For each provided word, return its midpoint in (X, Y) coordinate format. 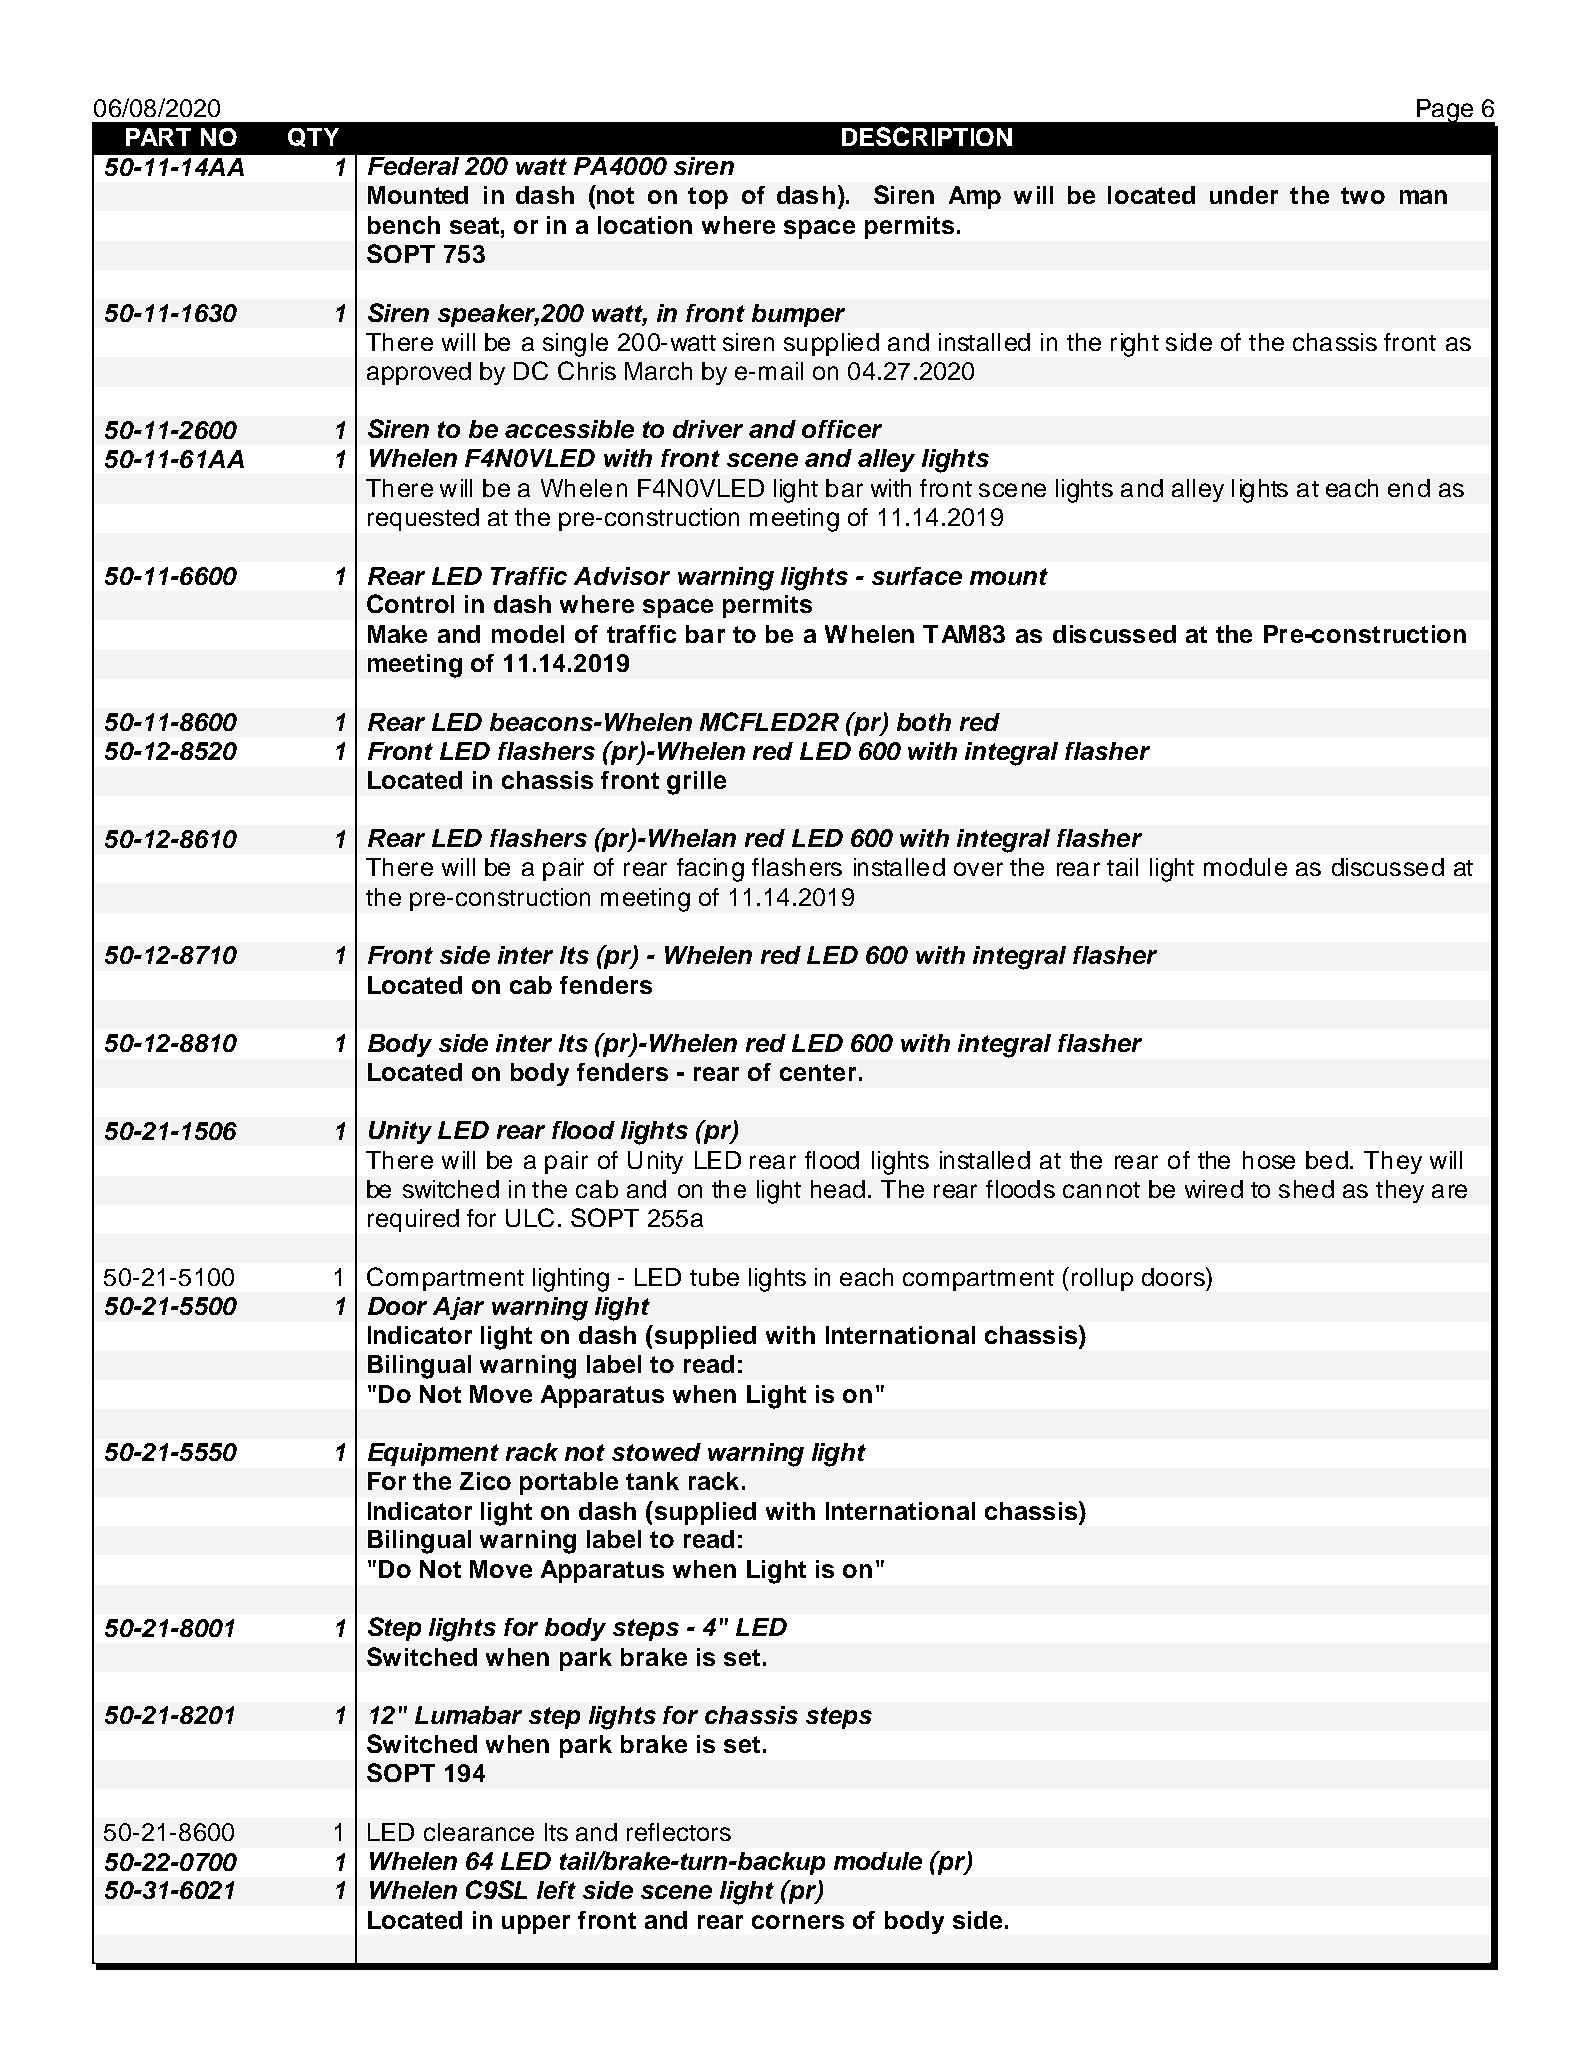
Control (410, 603)
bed (1328, 1160)
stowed (656, 1452)
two (1363, 195)
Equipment (433, 1454)
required (413, 1220)
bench (404, 225)
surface (917, 576)
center (818, 1072)
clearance (479, 1832)
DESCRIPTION (927, 136)
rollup (1102, 1279)
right (1135, 345)
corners (798, 1922)
